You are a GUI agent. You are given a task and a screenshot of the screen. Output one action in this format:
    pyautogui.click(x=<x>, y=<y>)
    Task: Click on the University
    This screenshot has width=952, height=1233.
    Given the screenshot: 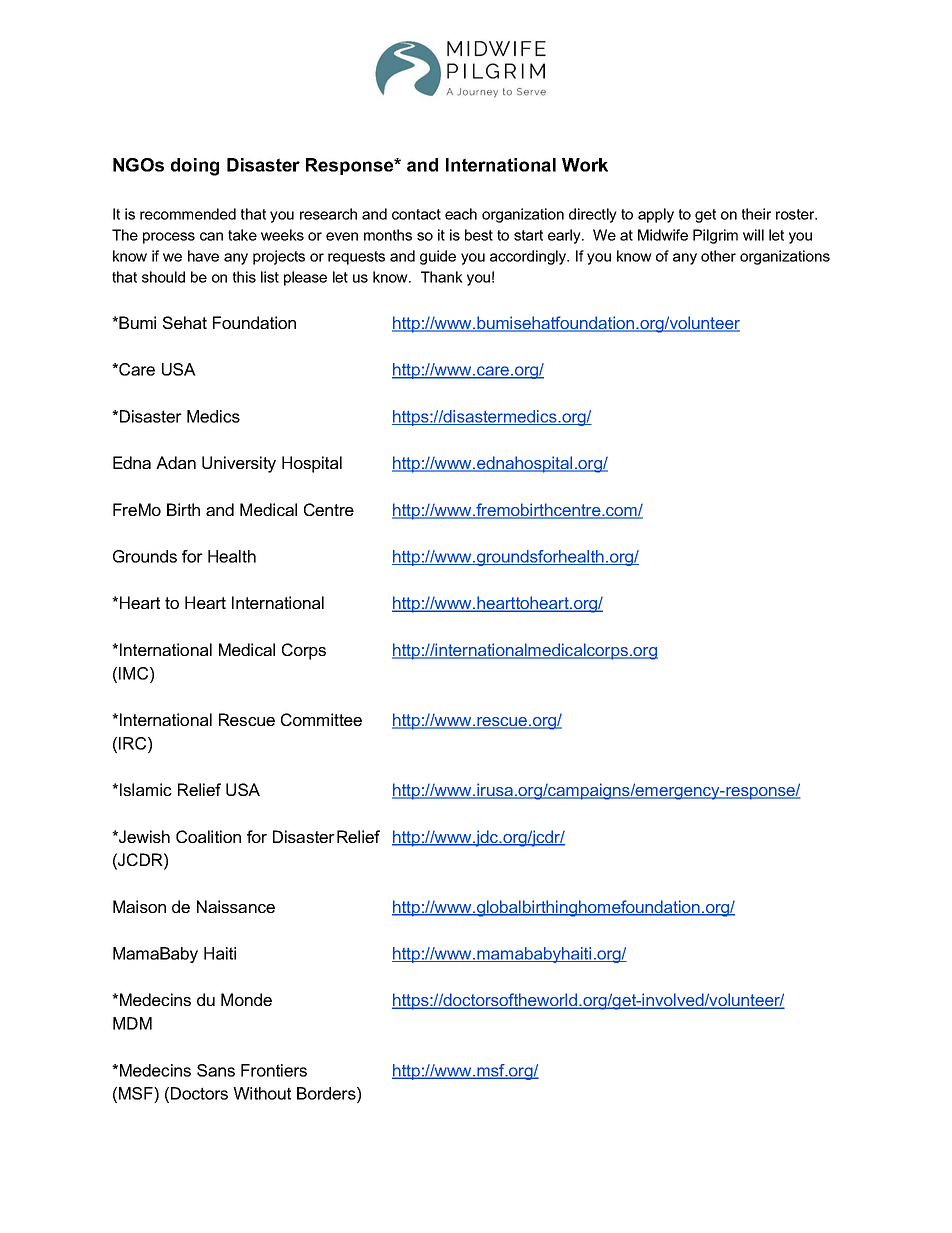 What is the action you would take?
    pyautogui.click(x=239, y=464)
